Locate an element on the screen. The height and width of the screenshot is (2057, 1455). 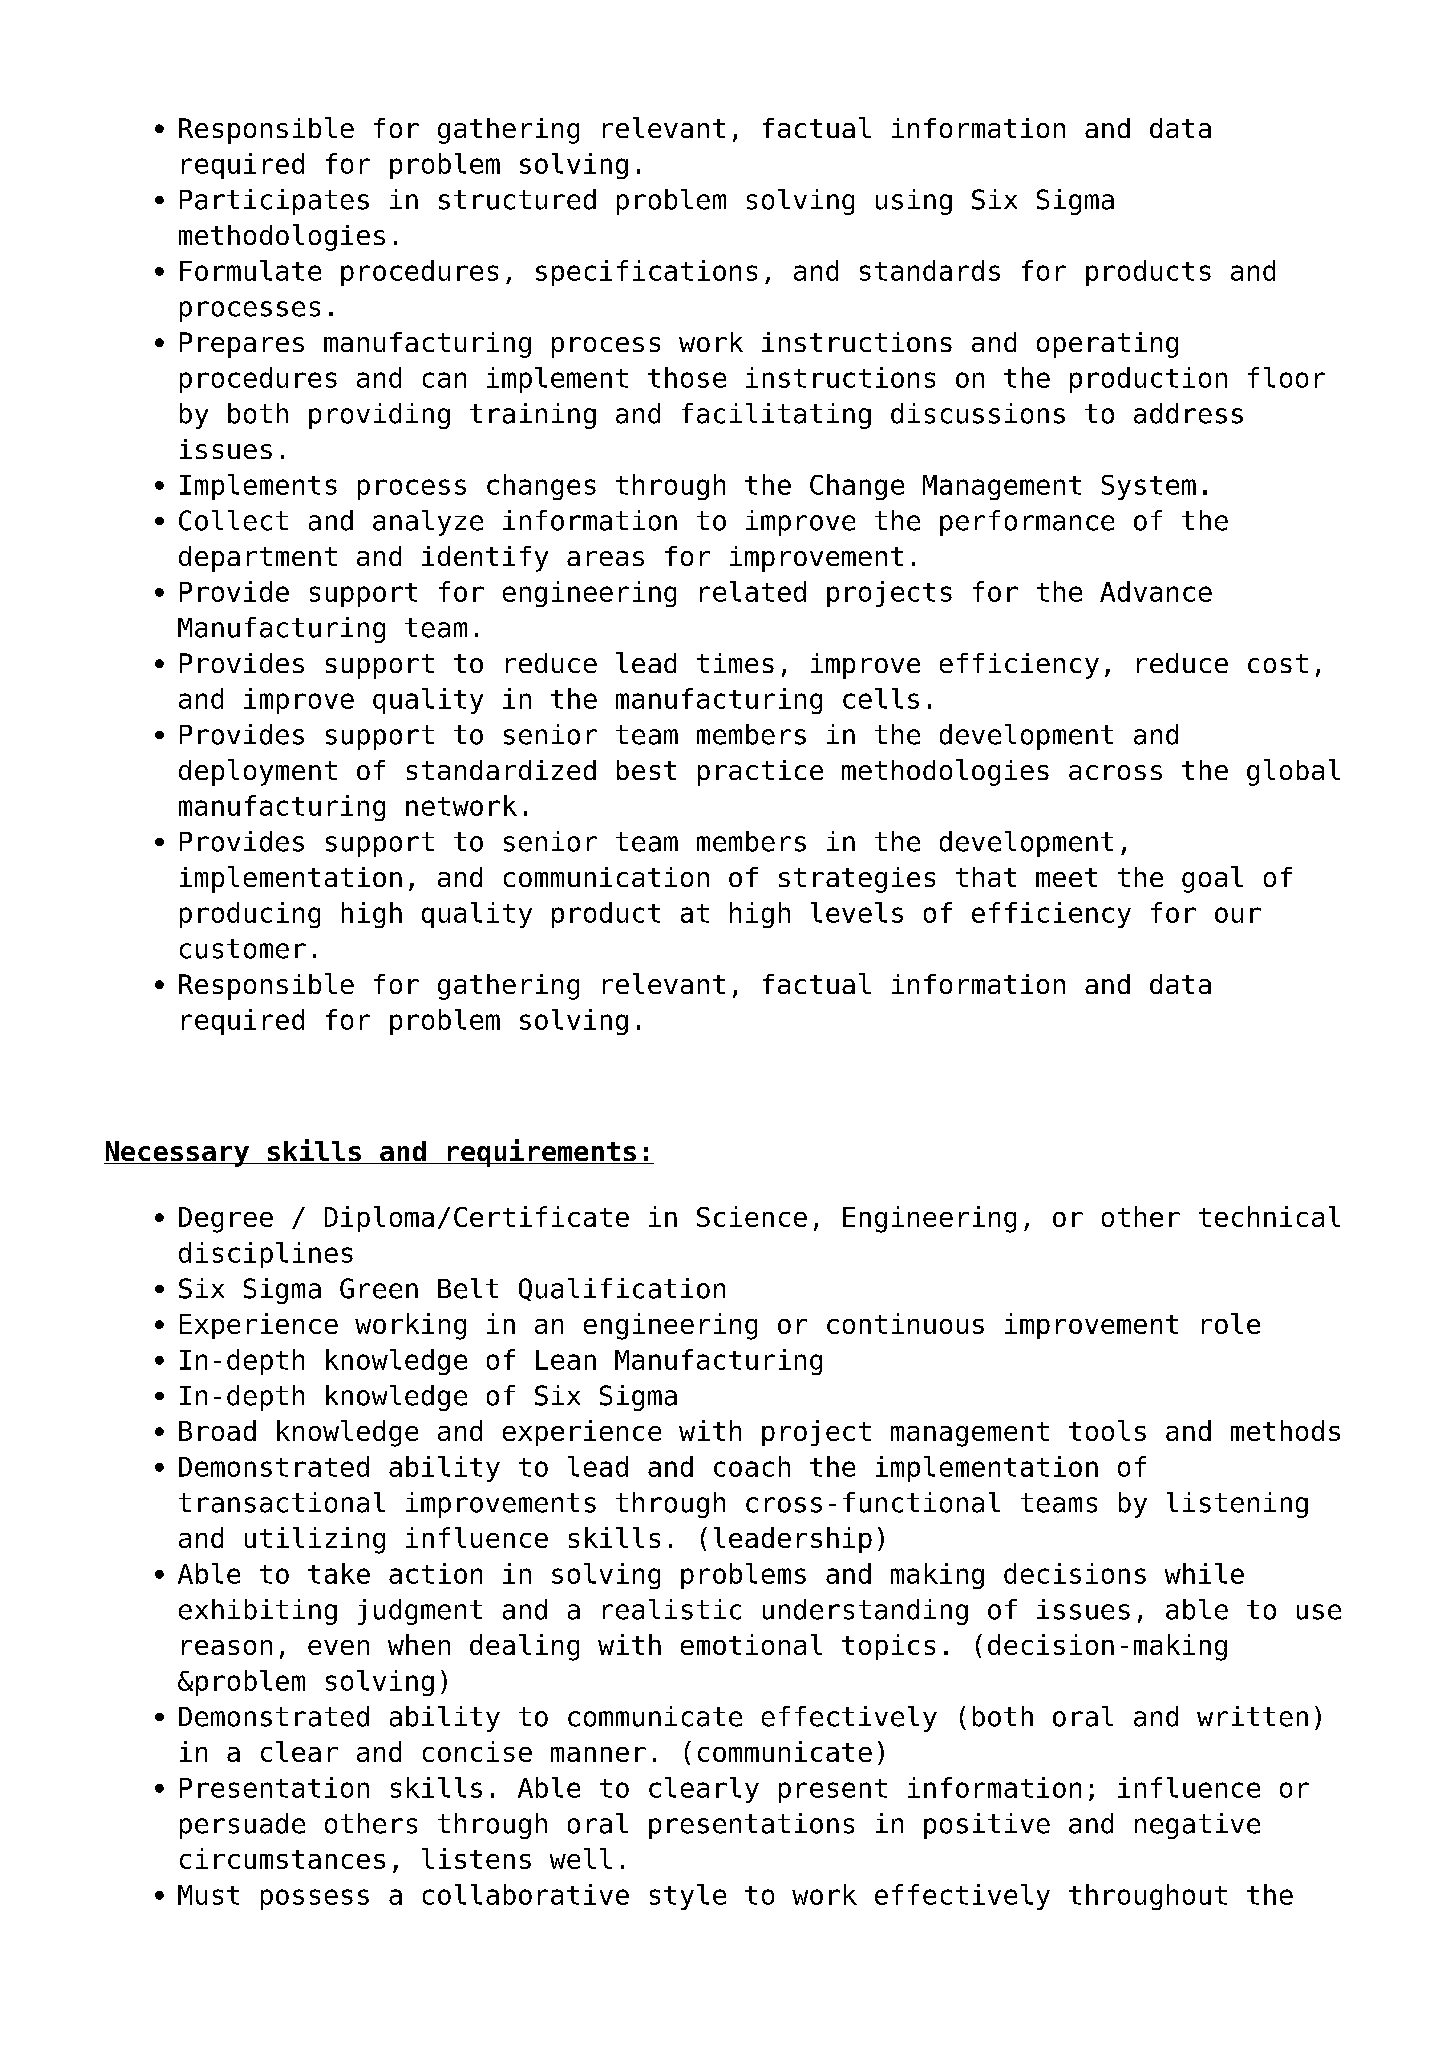
our is located at coordinates (1238, 915).
